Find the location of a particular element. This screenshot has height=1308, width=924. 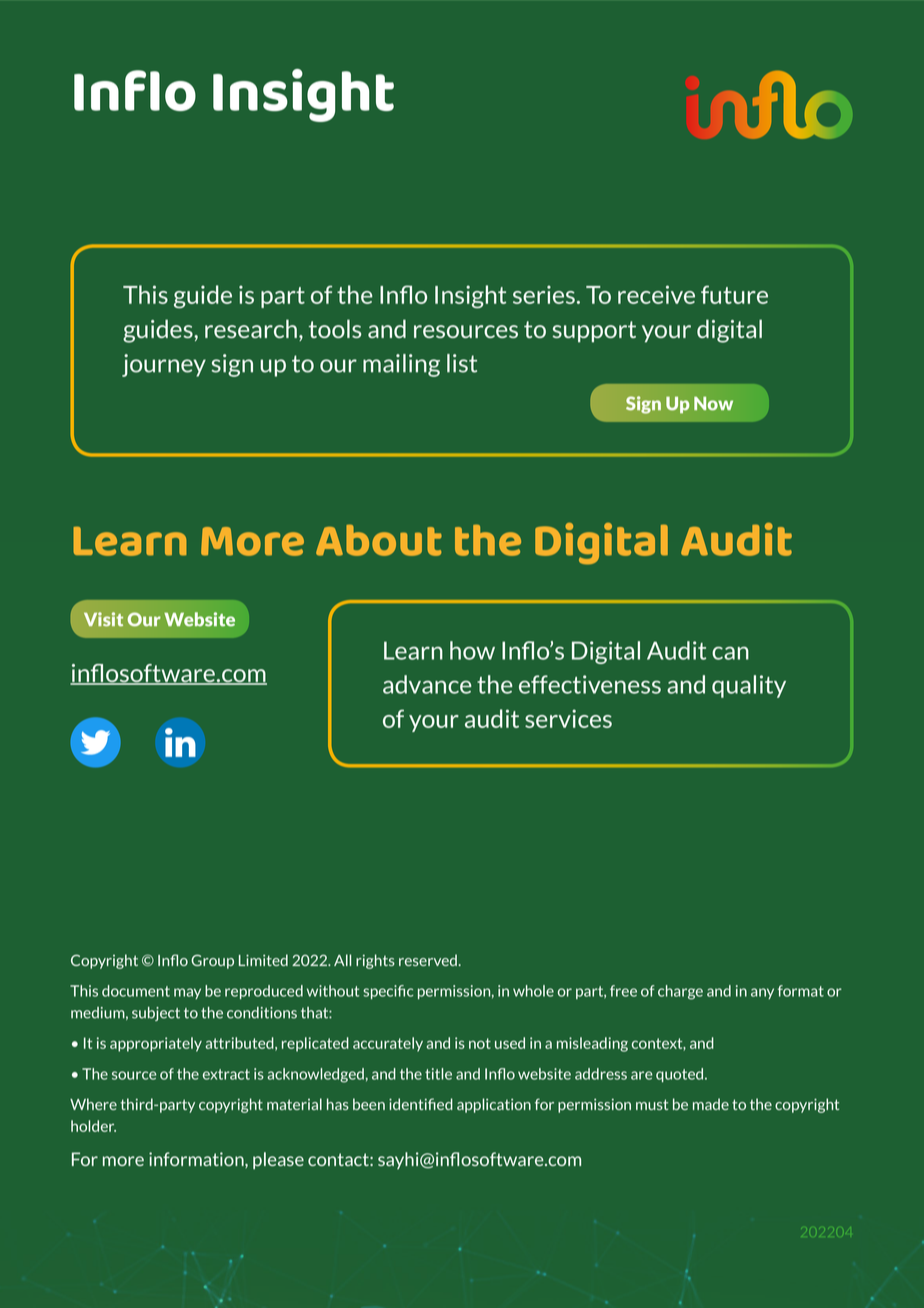

mailing is located at coordinates (401, 365).
